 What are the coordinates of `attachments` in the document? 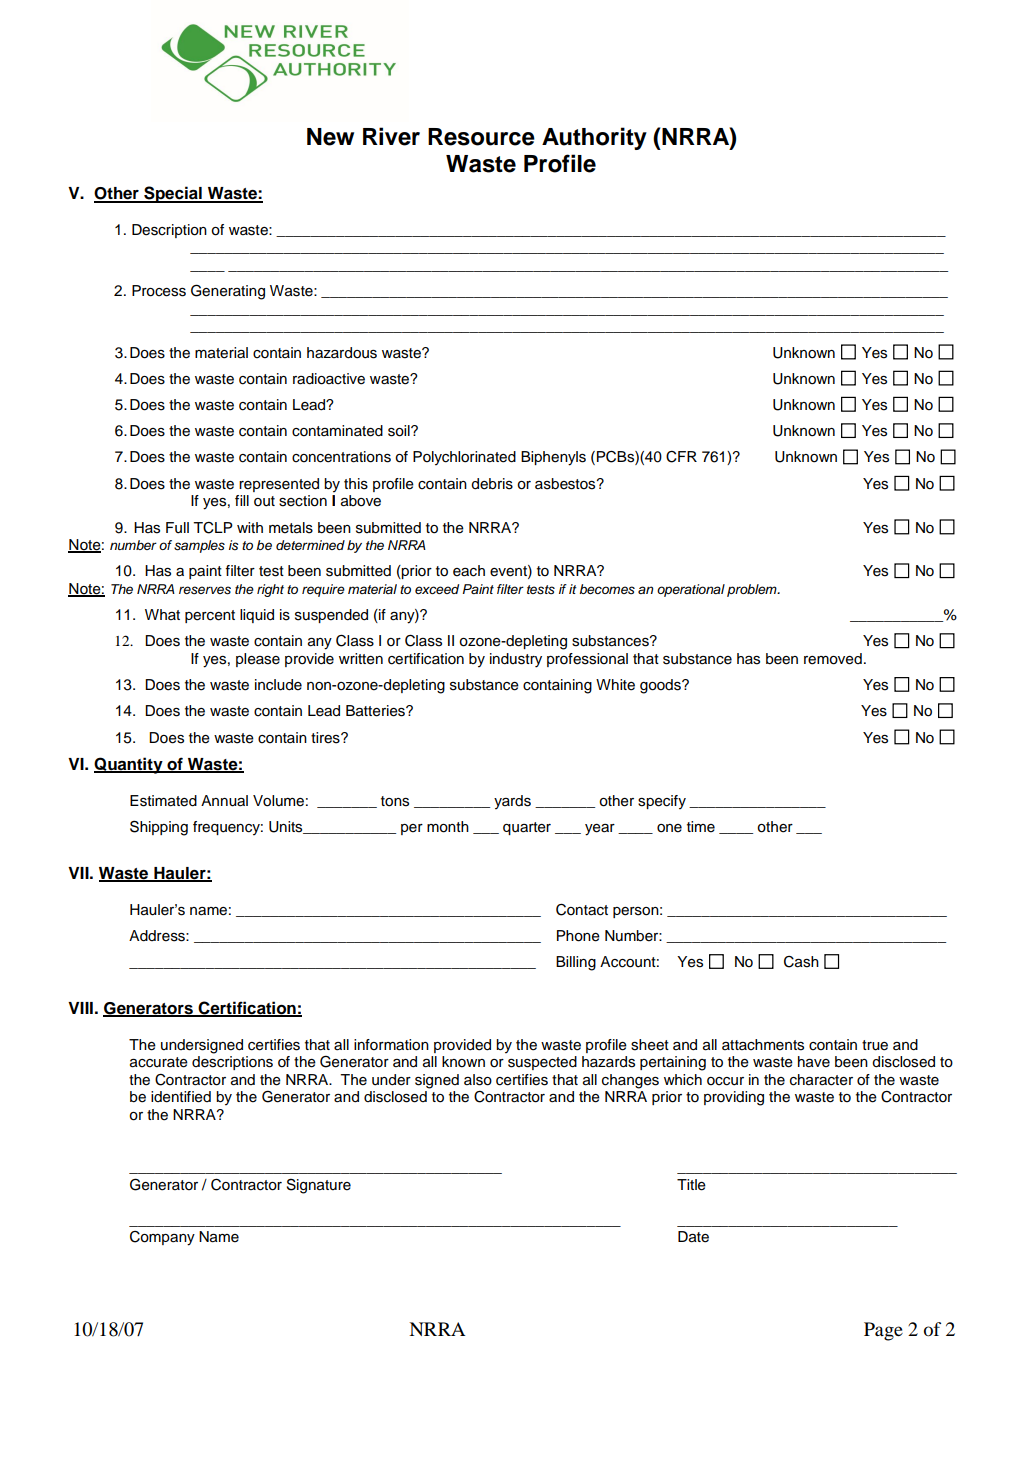 It's located at (763, 1045).
